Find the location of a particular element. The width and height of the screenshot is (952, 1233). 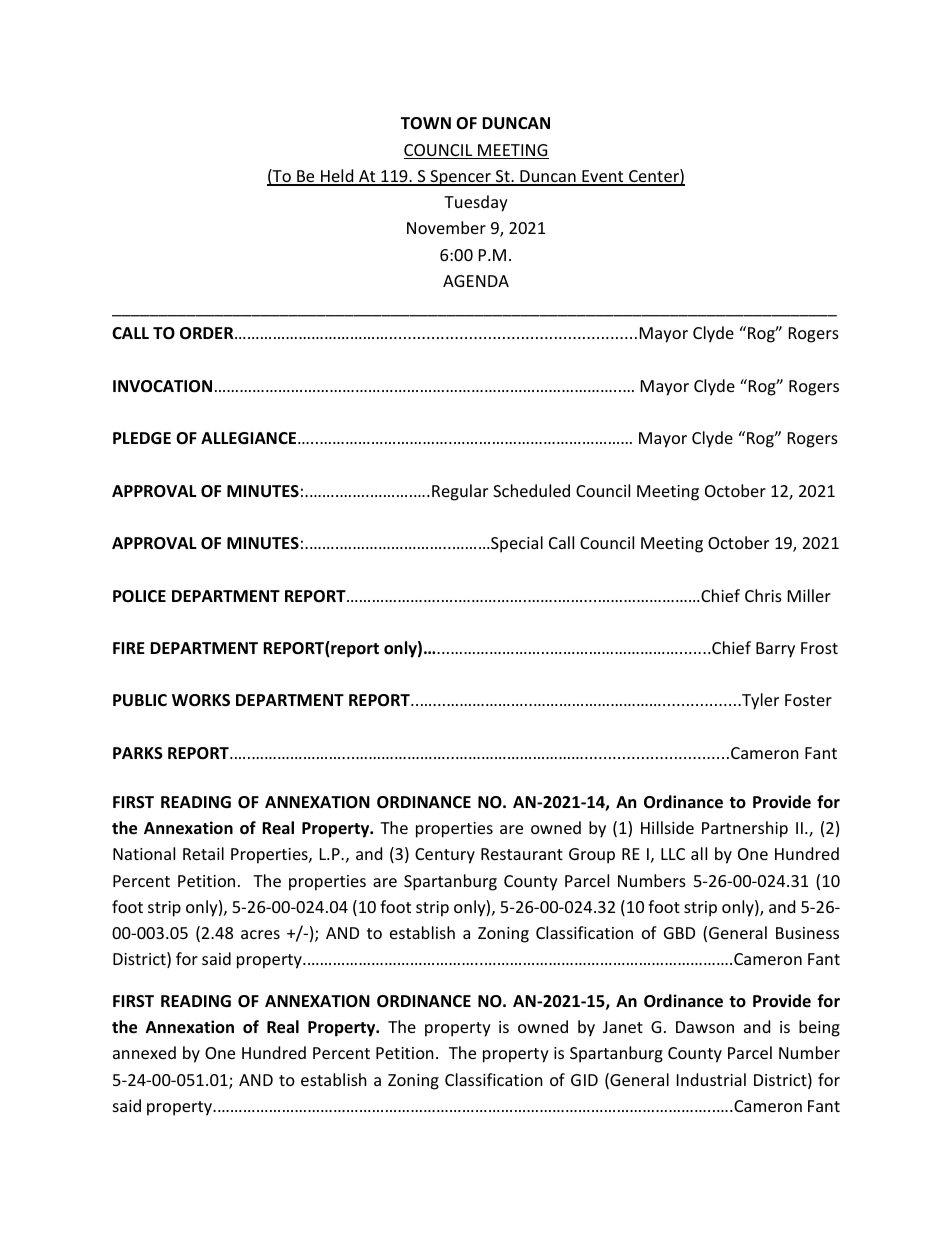

Century is located at coordinates (445, 856).
